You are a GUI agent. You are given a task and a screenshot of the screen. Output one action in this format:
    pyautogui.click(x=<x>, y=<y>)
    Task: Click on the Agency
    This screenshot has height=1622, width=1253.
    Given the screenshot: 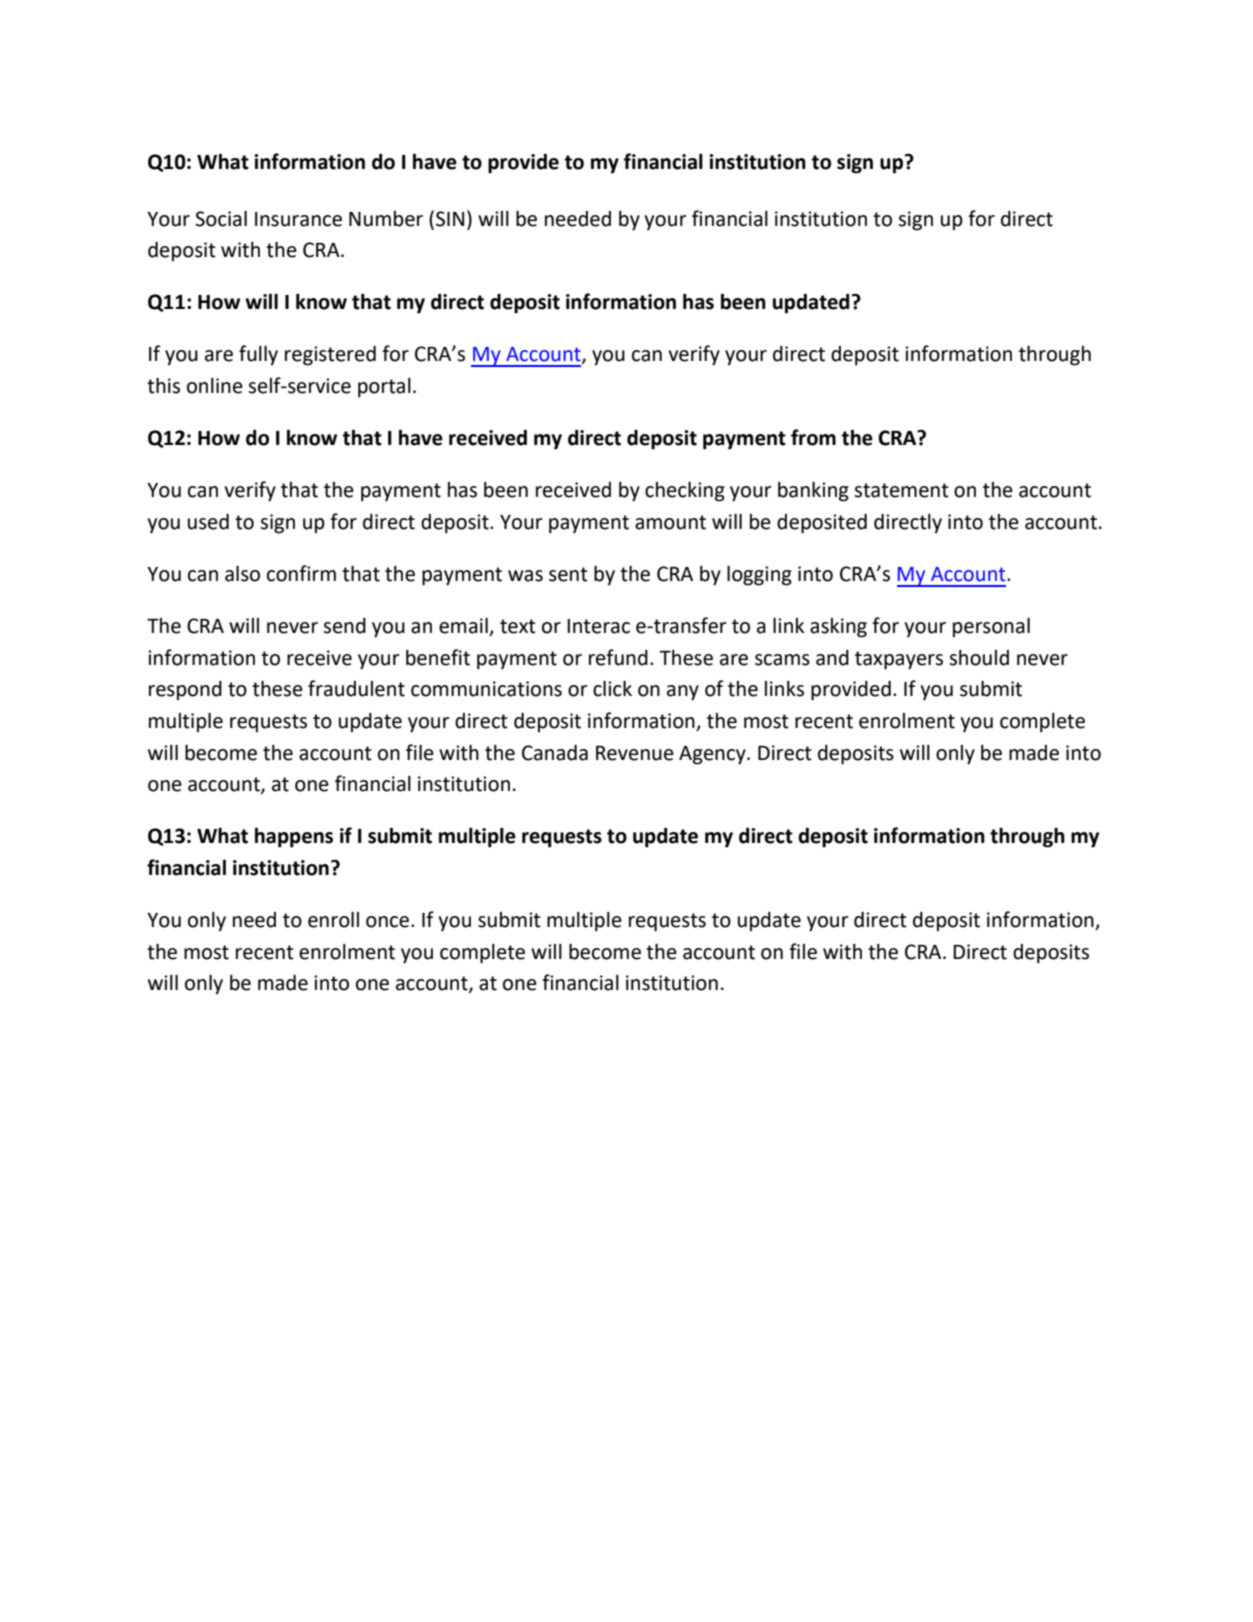 What is the action you would take?
    pyautogui.click(x=713, y=755)
